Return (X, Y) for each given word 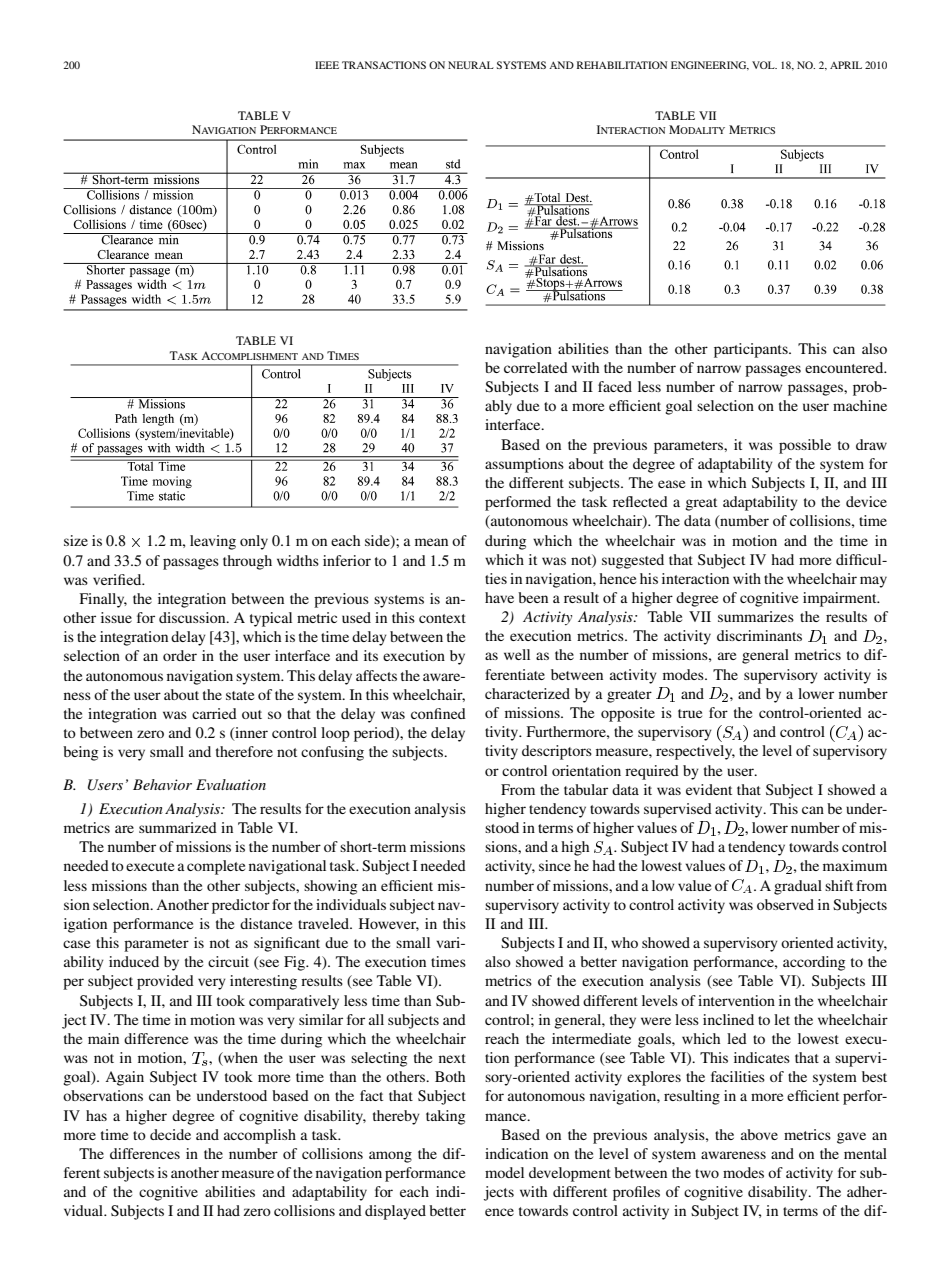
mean (431, 542)
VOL (764, 65)
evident (709, 789)
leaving (213, 542)
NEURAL (471, 65)
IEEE (327, 65)
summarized (178, 827)
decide (170, 1134)
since (555, 865)
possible (805, 446)
